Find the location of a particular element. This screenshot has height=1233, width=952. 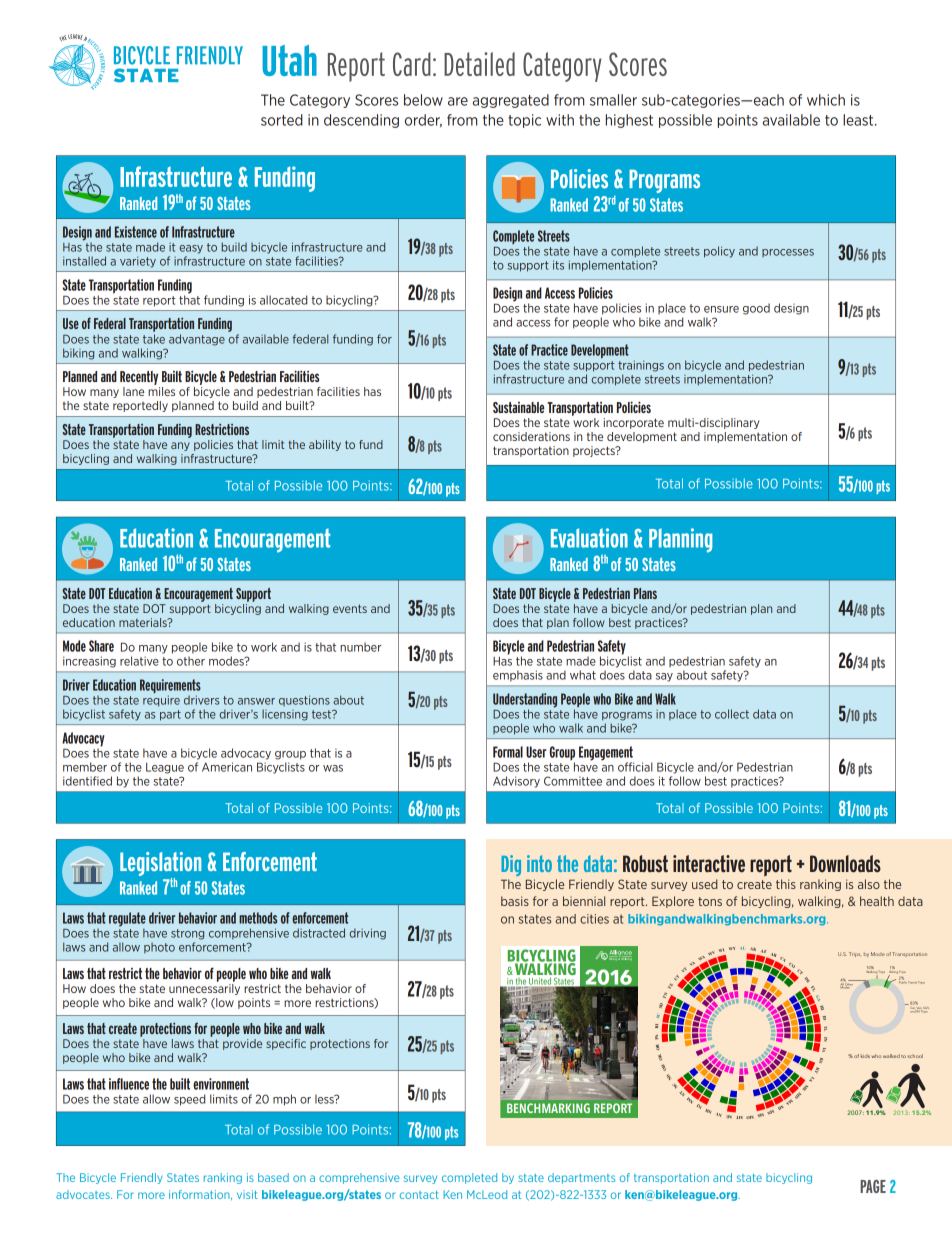

materials is located at coordinates (144, 622).
